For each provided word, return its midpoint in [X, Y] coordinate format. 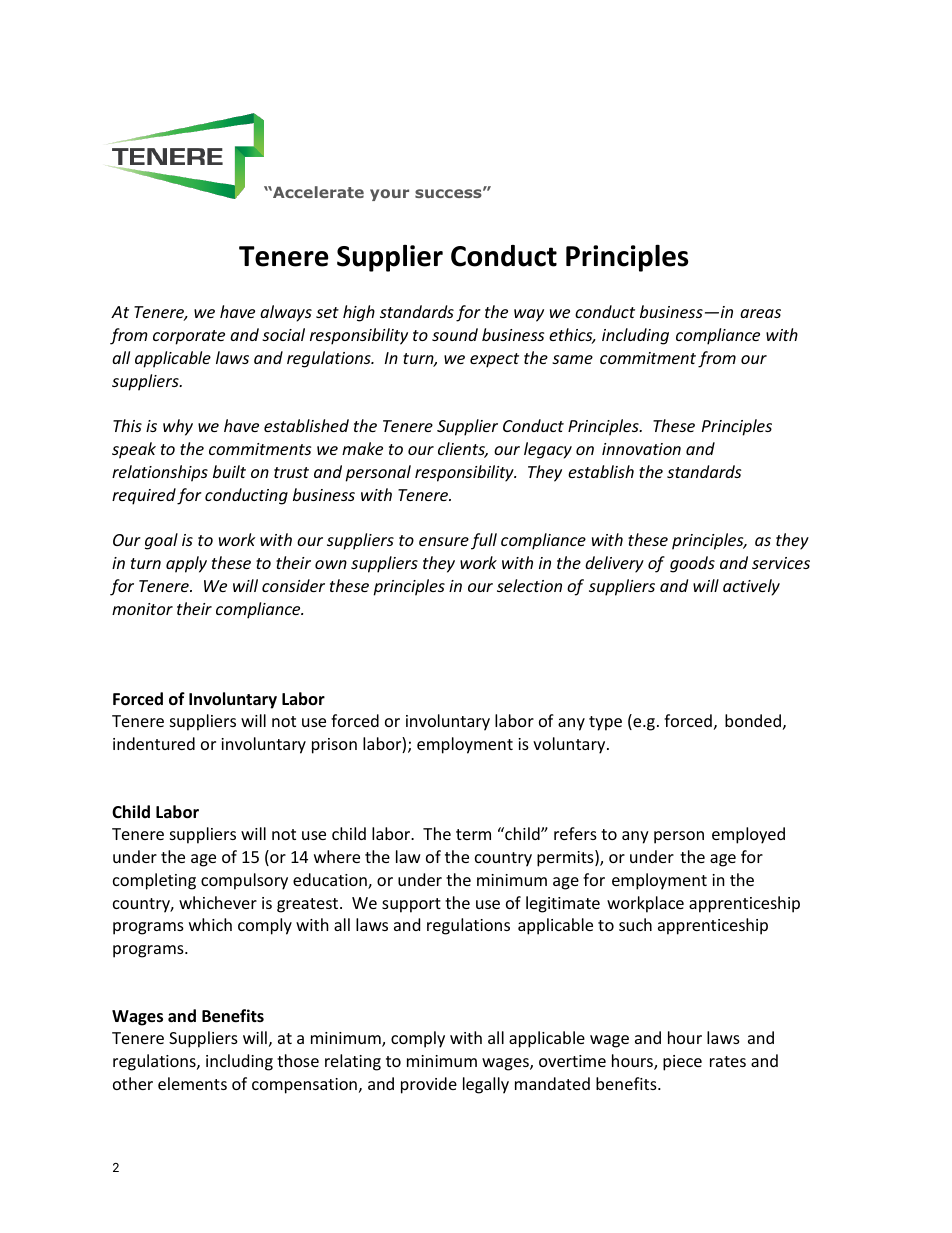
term [473, 834]
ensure [444, 541]
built [229, 471]
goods [692, 564]
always [286, 313]
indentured [154, 743]
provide [429, 1085]
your [389, 195]
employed [748, 835]
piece [682, 1063]
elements [192, 1083]
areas [760, 313]
